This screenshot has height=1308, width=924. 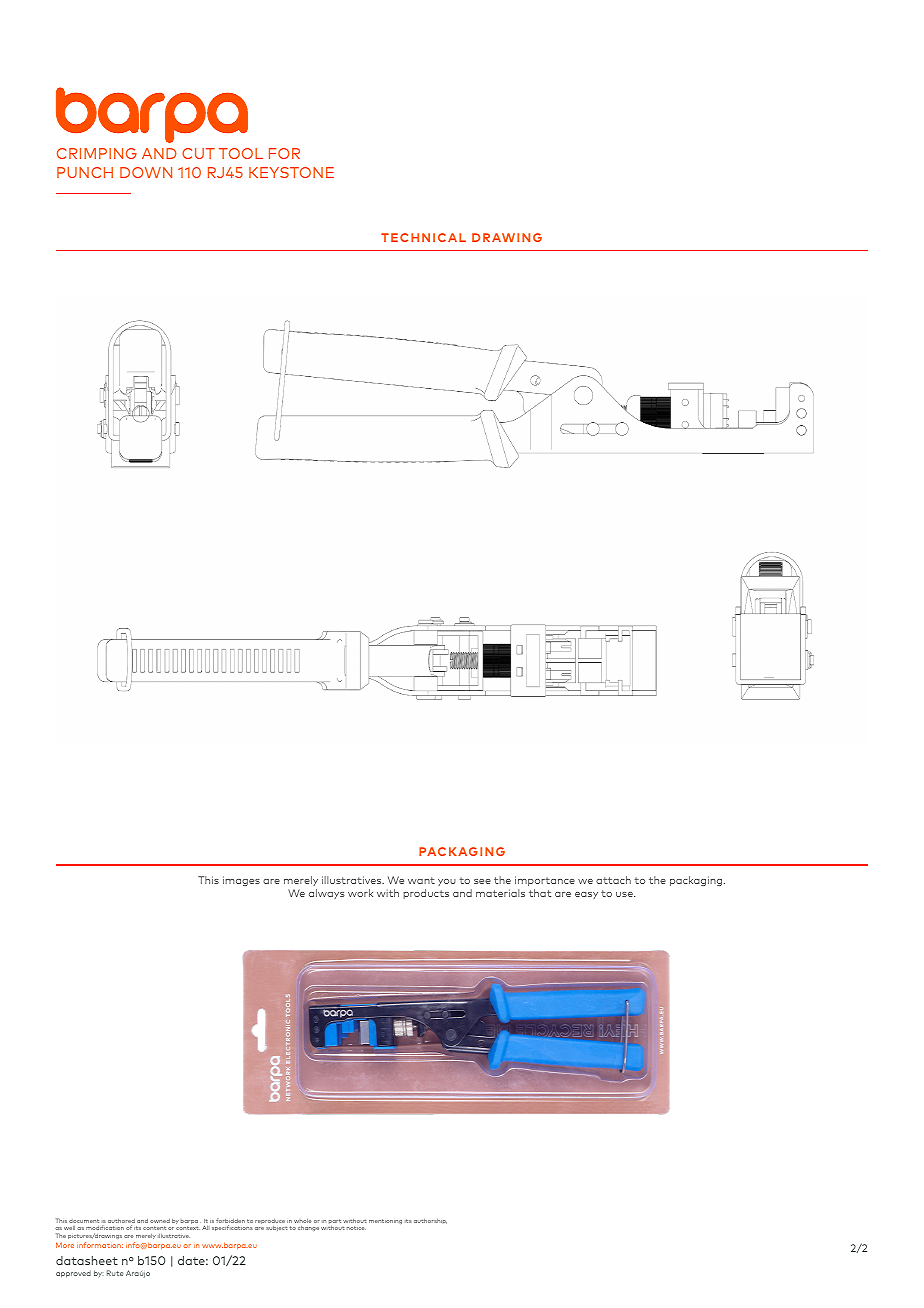 What do you see at coordinates (146, 172) in the screenshot?
I see `DOWN` at bounding box center [146, 172].
